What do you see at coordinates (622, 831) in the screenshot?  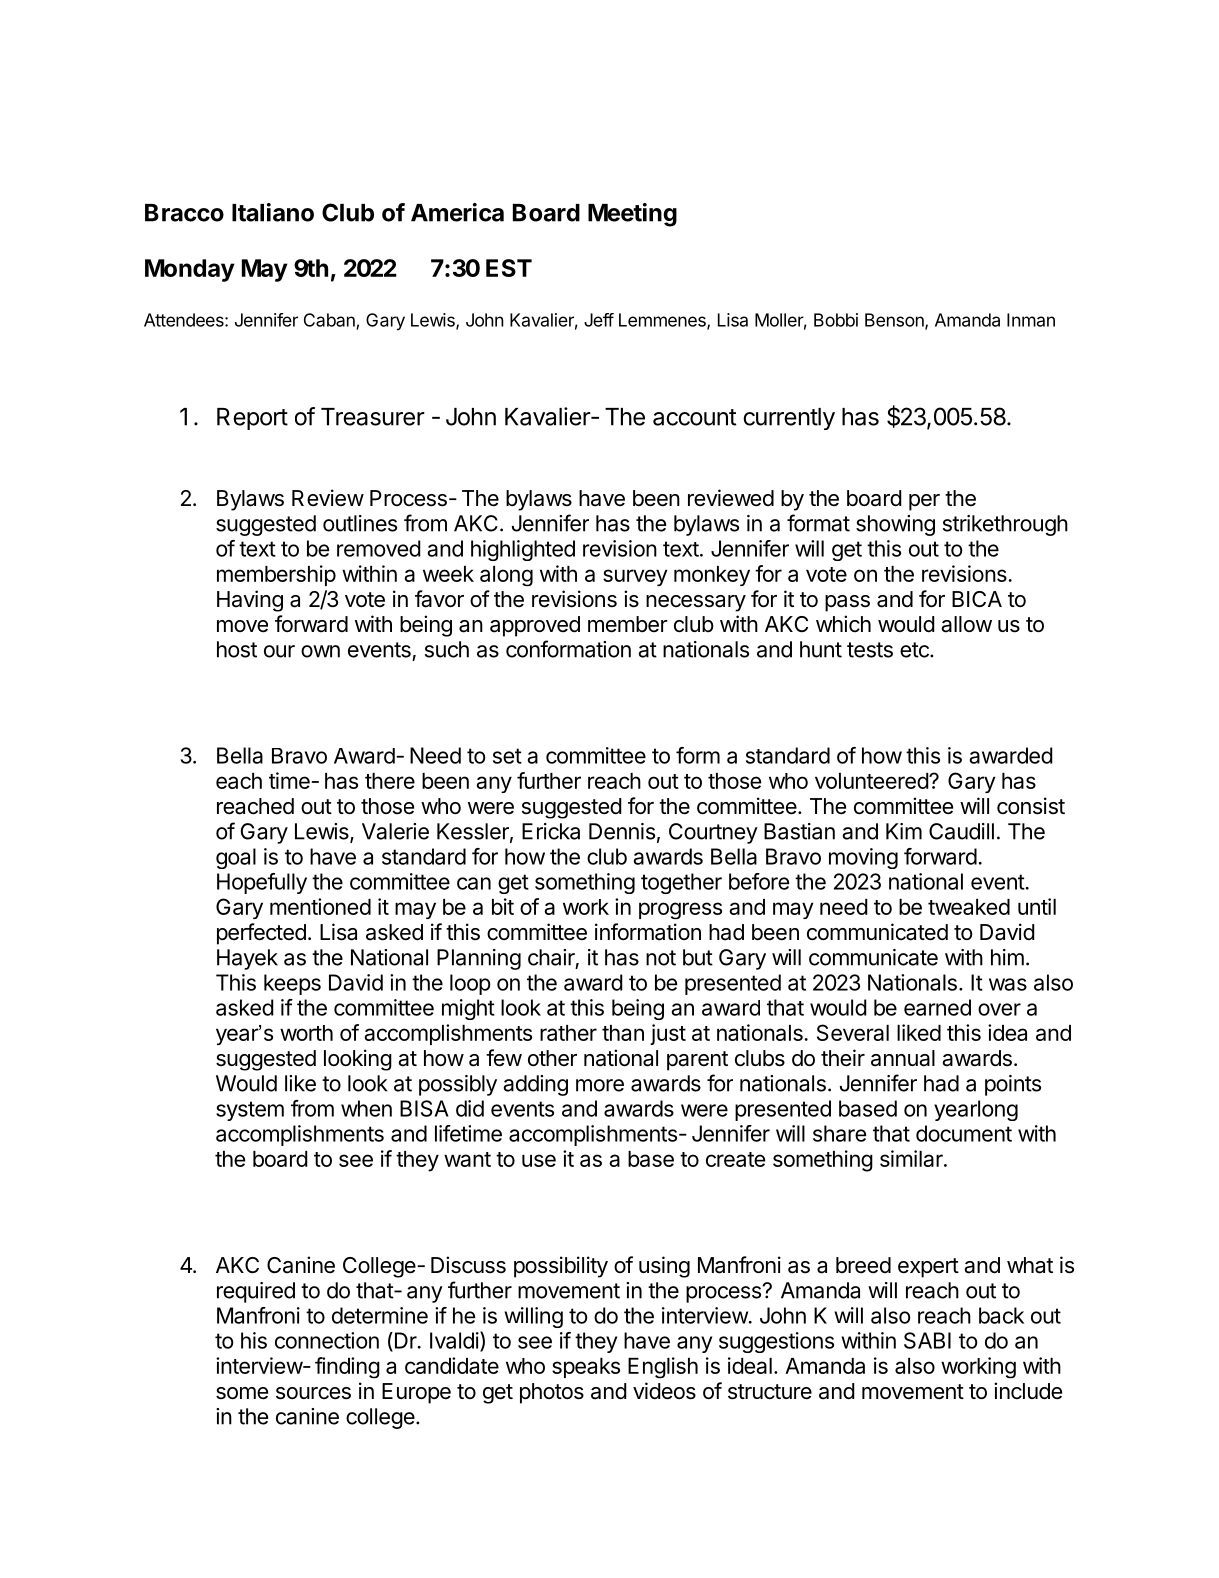 I see `Dennis` at bounding box center [622, 831].
